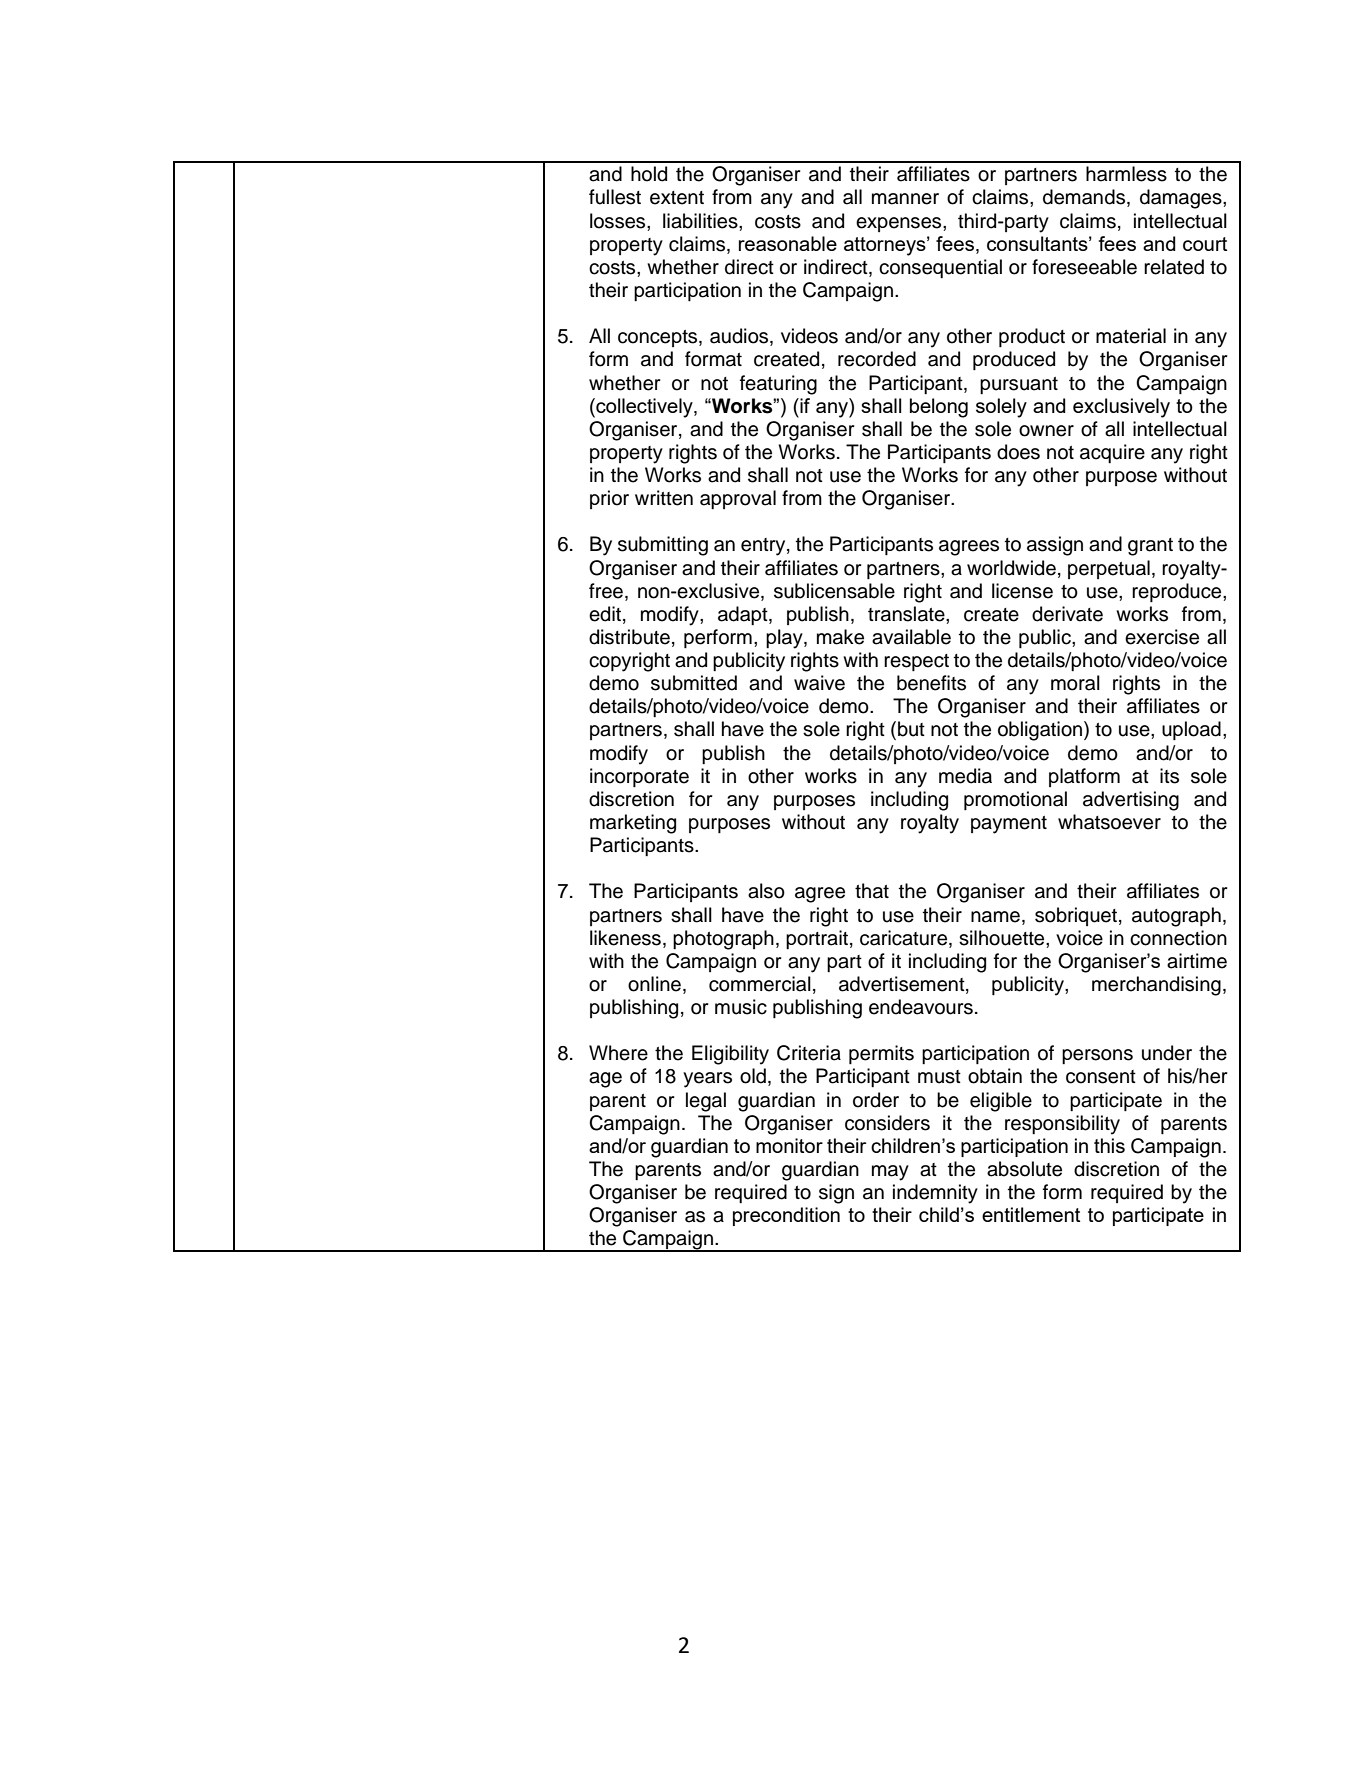 Image resolution: width=1368 pixels, height=1770 pixels. Describe the element at coordinates (931, 683) in the screenshot. I see `benefits` at that location.
